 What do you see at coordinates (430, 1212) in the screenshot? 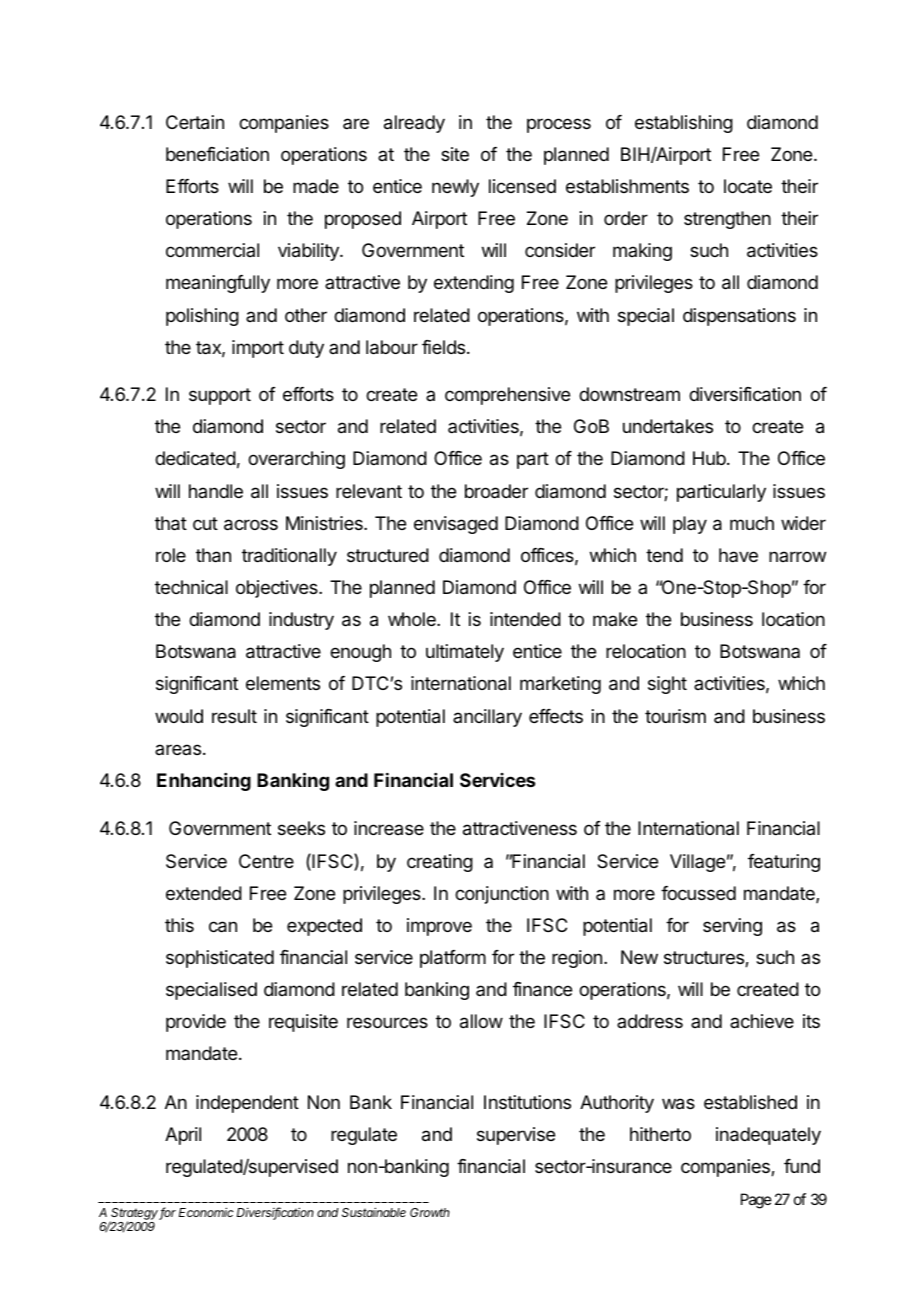
I see `Growth` at bounding box center [430, 1212].
